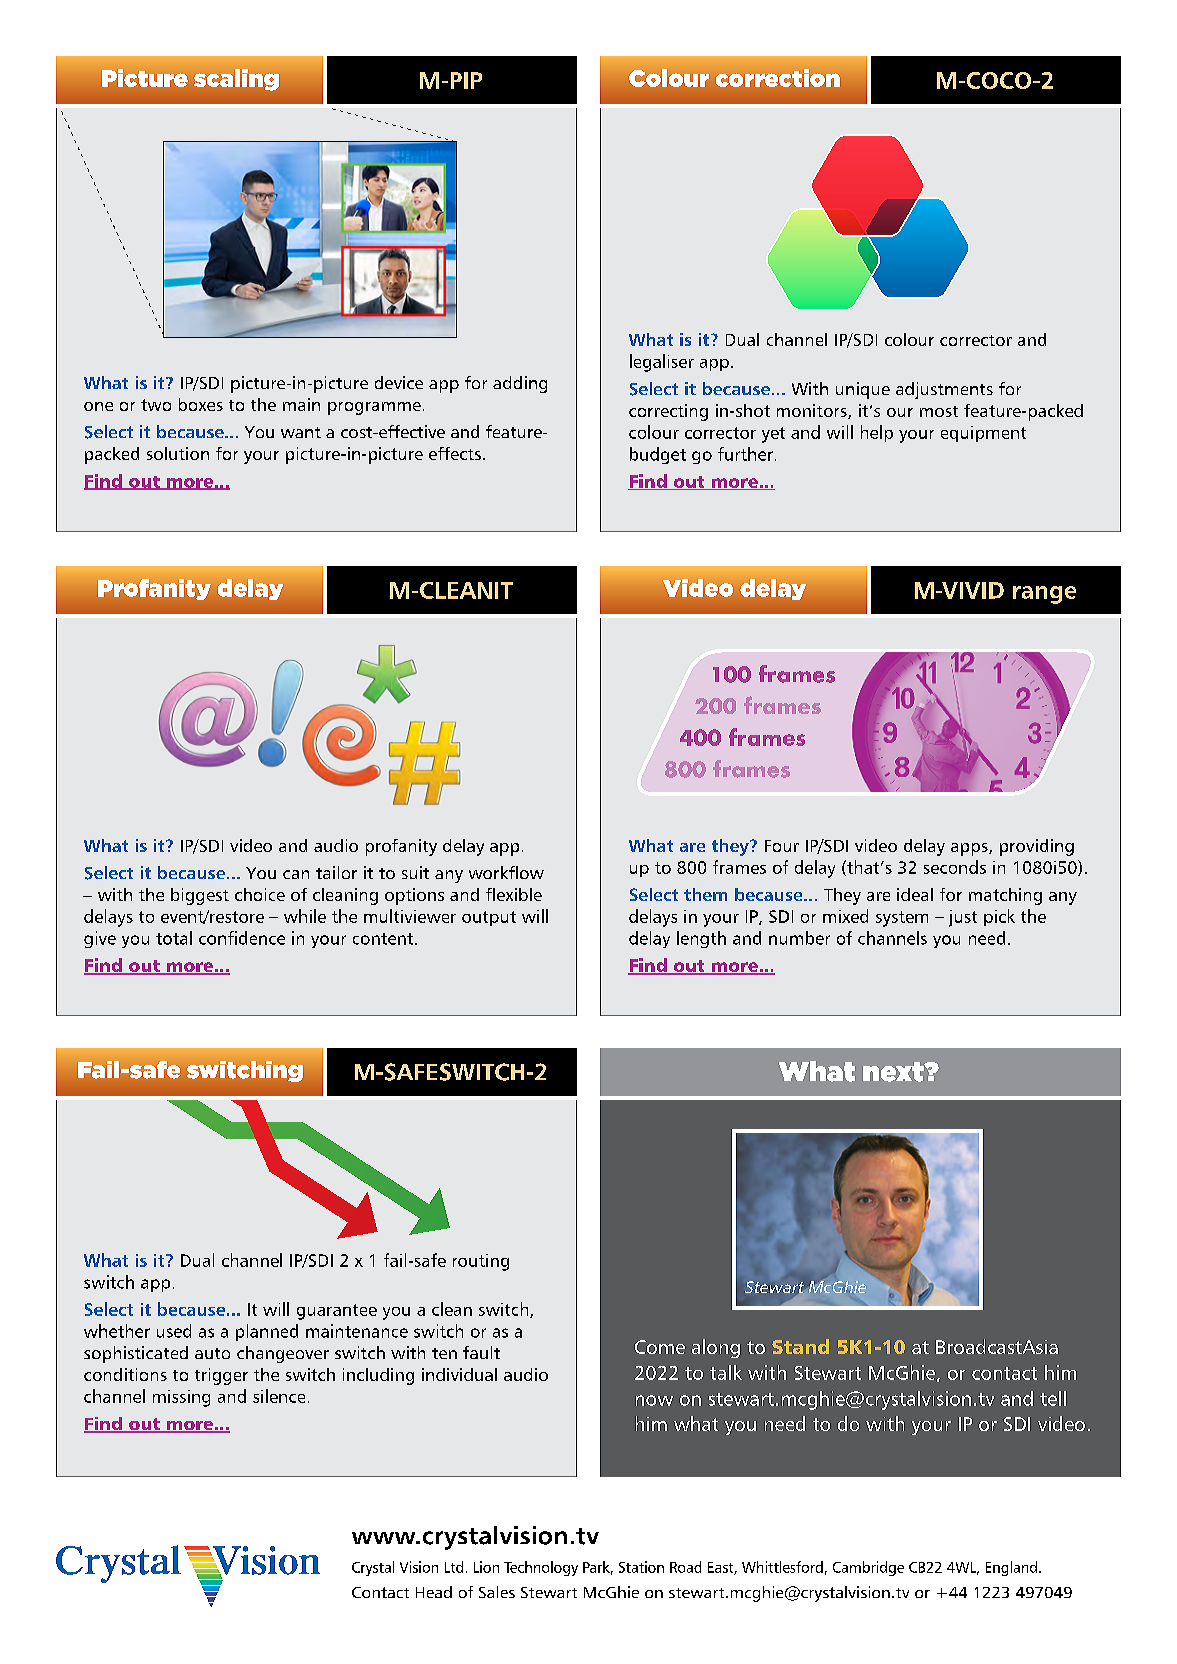 The width and height of the screenshot is (1177, 1664). Describe the element at coordinates (236, 80) in the screenshot. I see `scaling` at that location.
